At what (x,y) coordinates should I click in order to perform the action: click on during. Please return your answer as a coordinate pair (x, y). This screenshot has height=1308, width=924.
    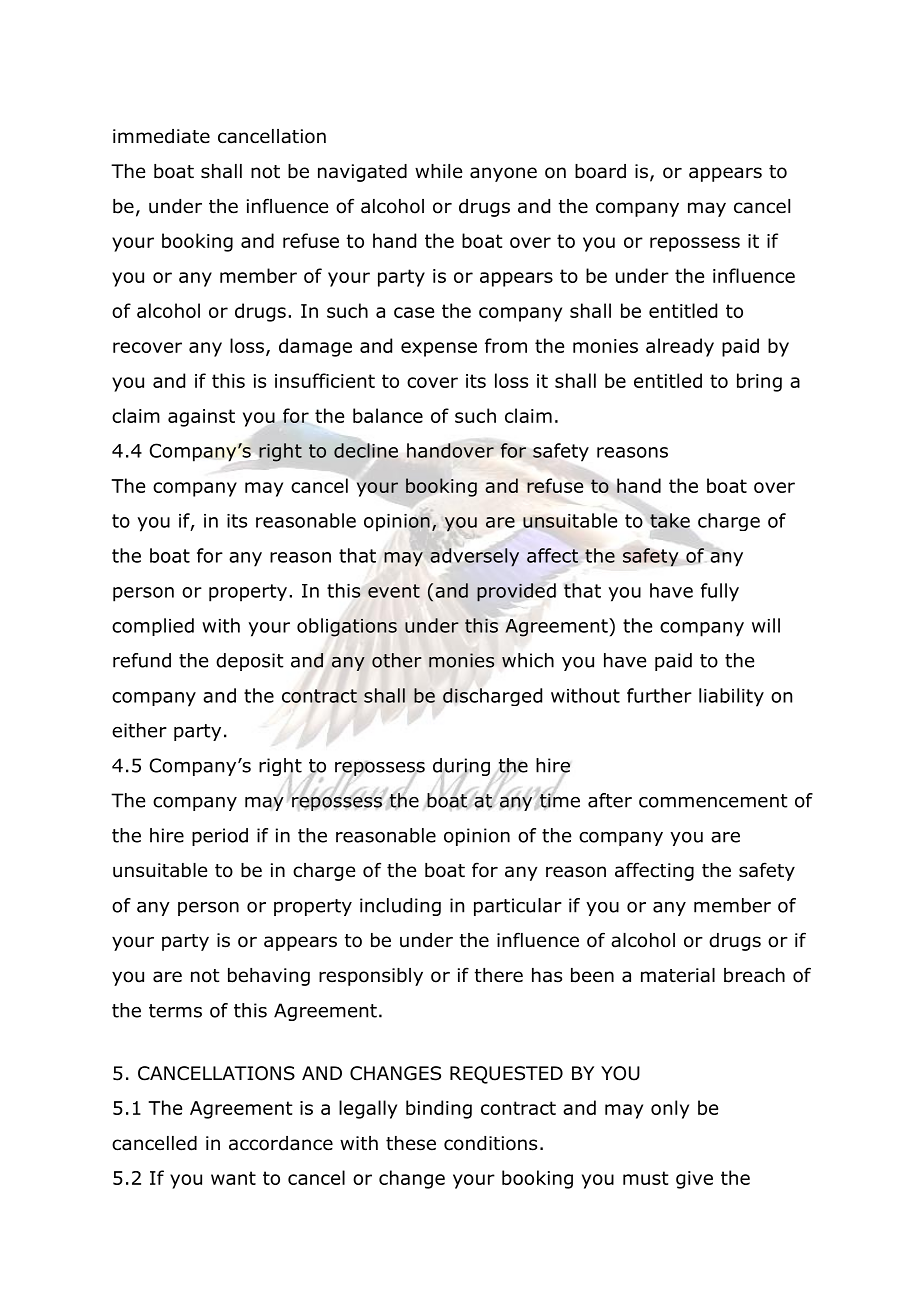
    Looking at the image, I should click on (461, 768).
